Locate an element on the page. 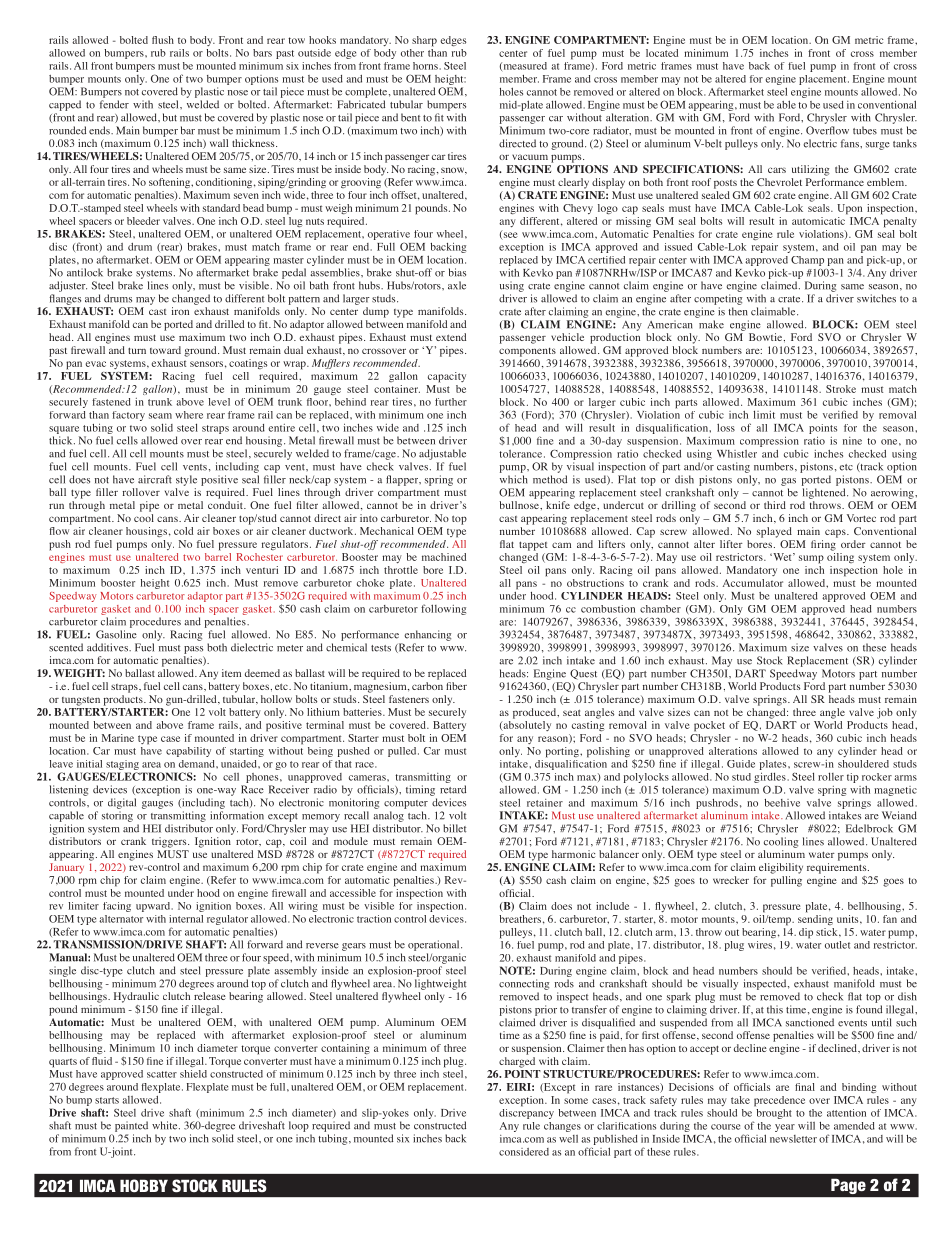 The width and height of the page is (952, 1233). Gasoline is located at coordinates (116, 634).
